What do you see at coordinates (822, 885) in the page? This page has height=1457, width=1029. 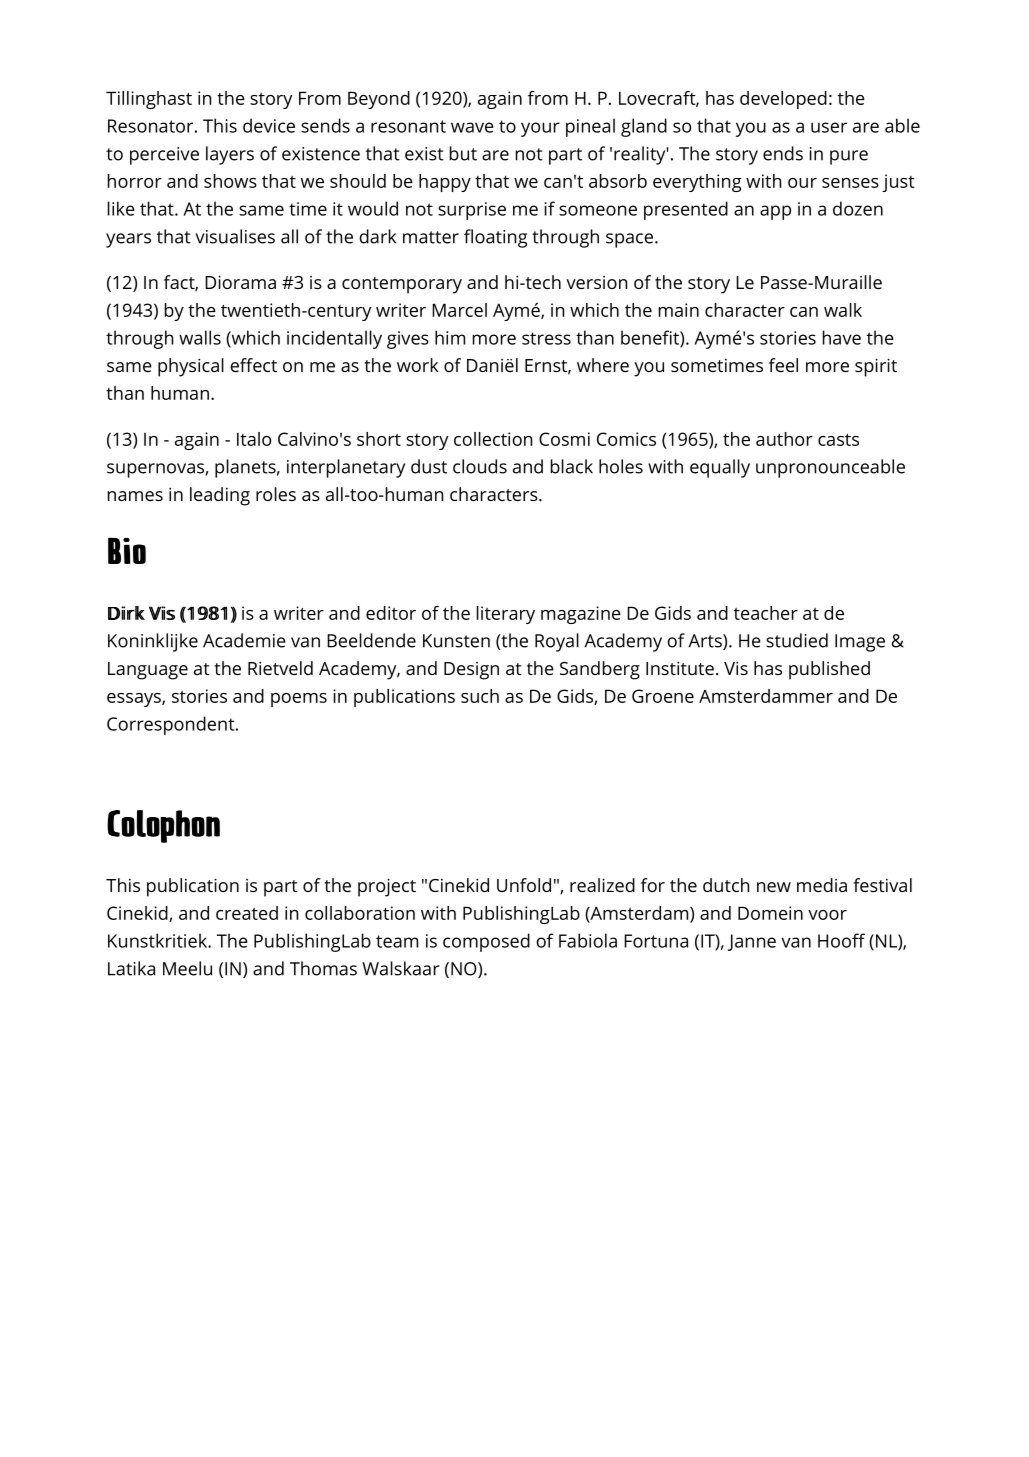 I see `media` at bounding box center [822, 885].
